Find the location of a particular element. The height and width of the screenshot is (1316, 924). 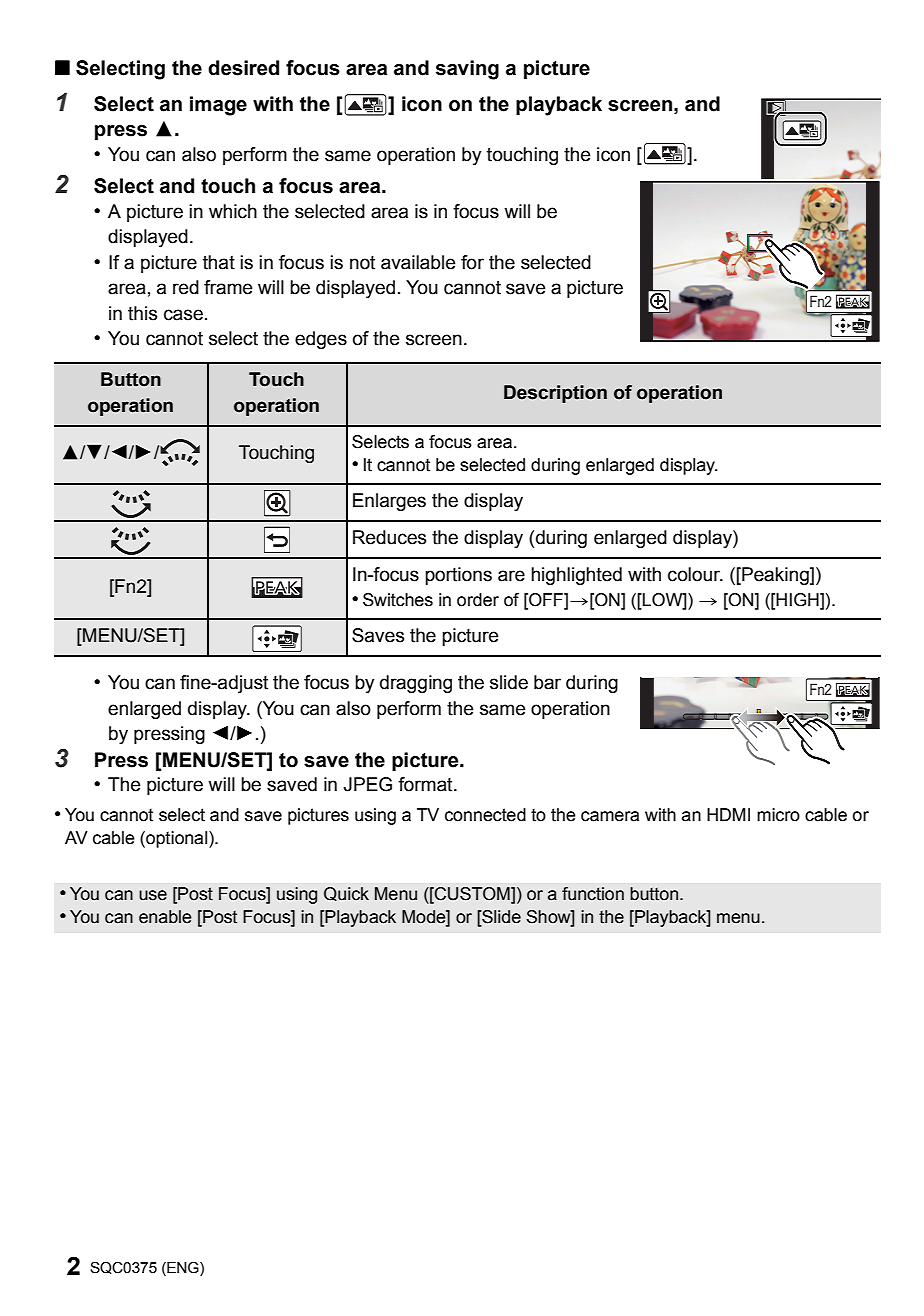

dragging is located at coordinates (416, 684).
